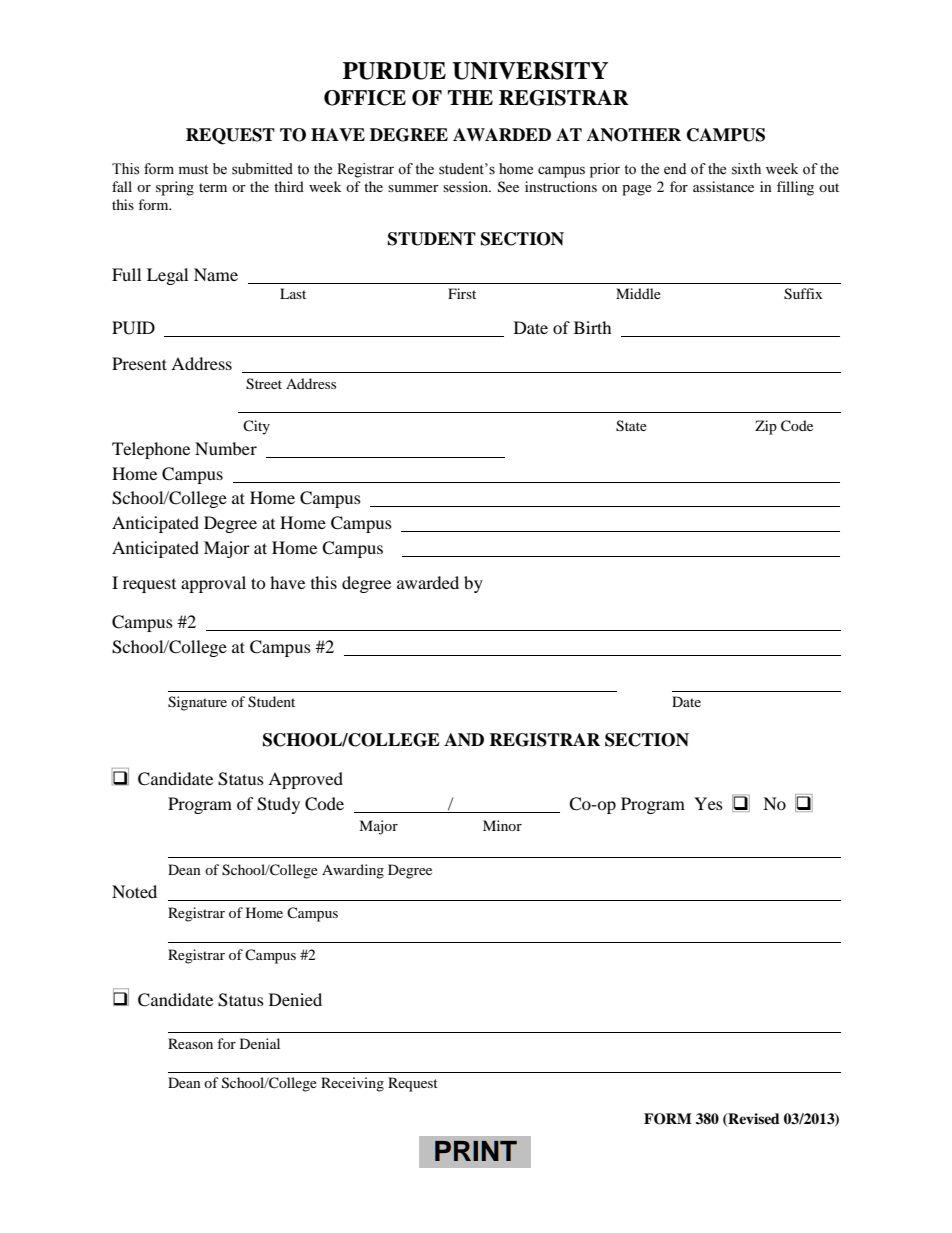 This image has height=1233, width=952. I want to click on sixth, so click(746, 169).
